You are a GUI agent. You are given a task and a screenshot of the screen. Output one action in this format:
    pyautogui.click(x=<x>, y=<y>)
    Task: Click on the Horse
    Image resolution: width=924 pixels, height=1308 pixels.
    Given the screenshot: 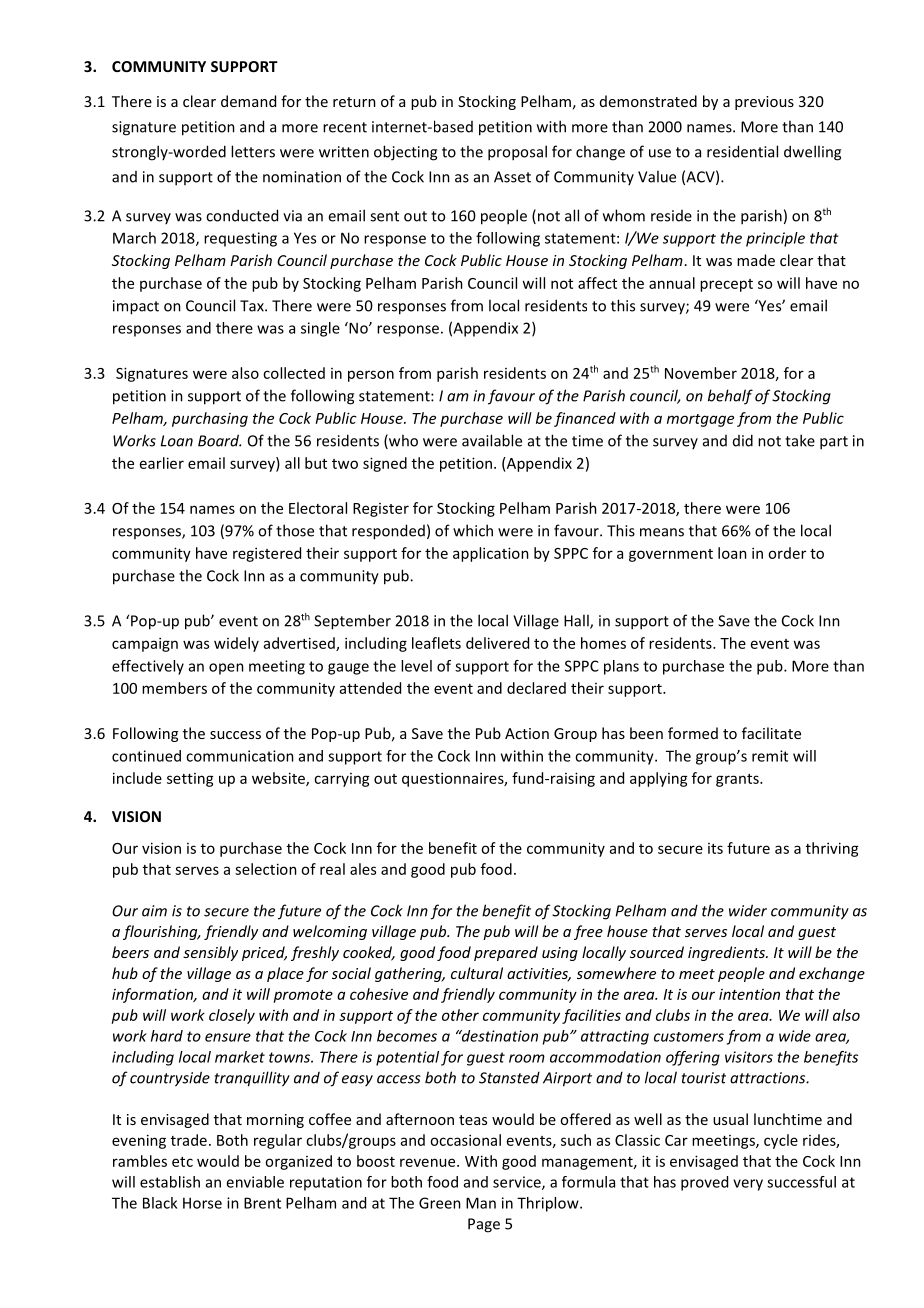 What is the action you would take?
    pyautogui.click(x=202, y=1203)
